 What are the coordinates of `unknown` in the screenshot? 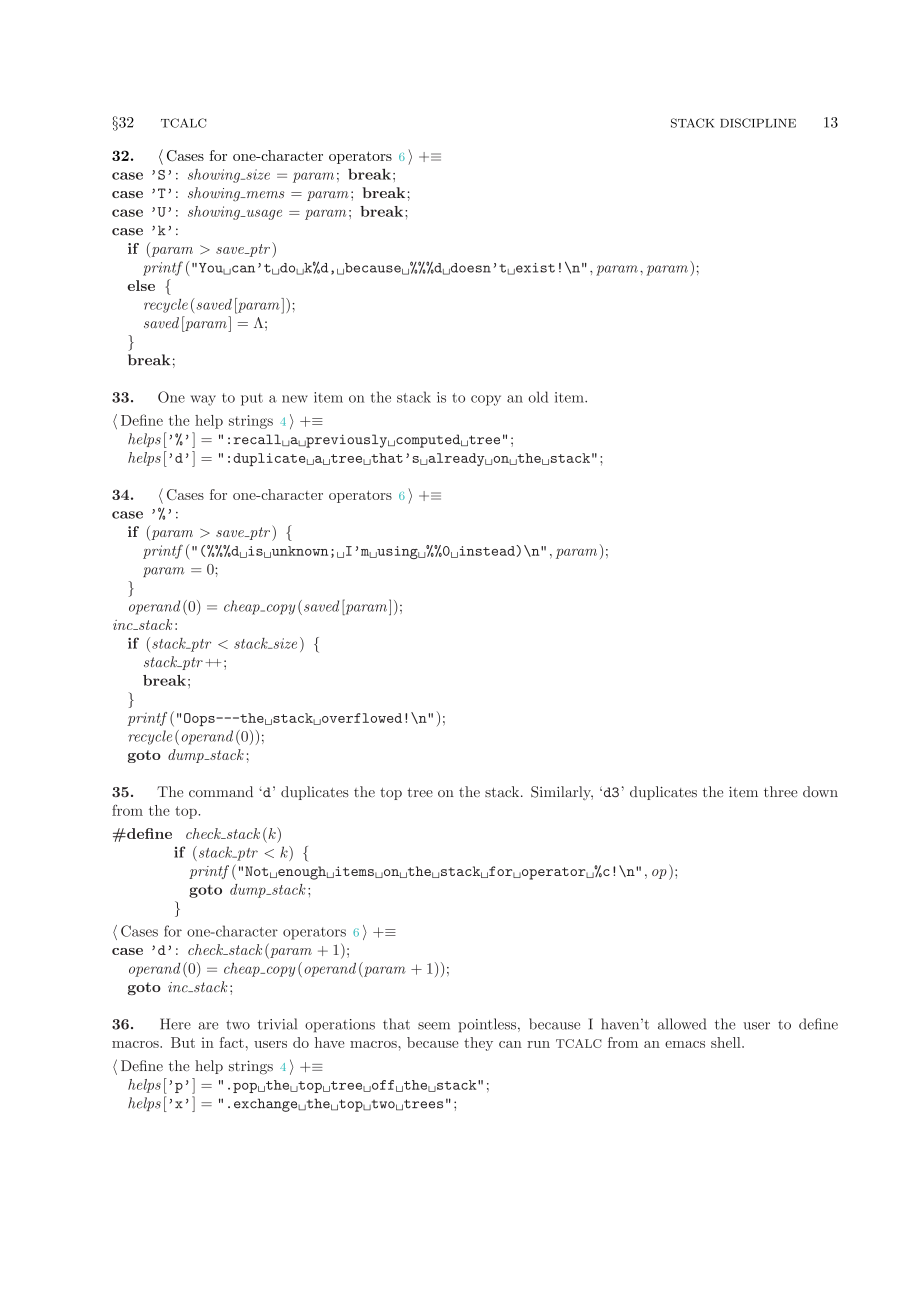 It's located at (298, 552).
